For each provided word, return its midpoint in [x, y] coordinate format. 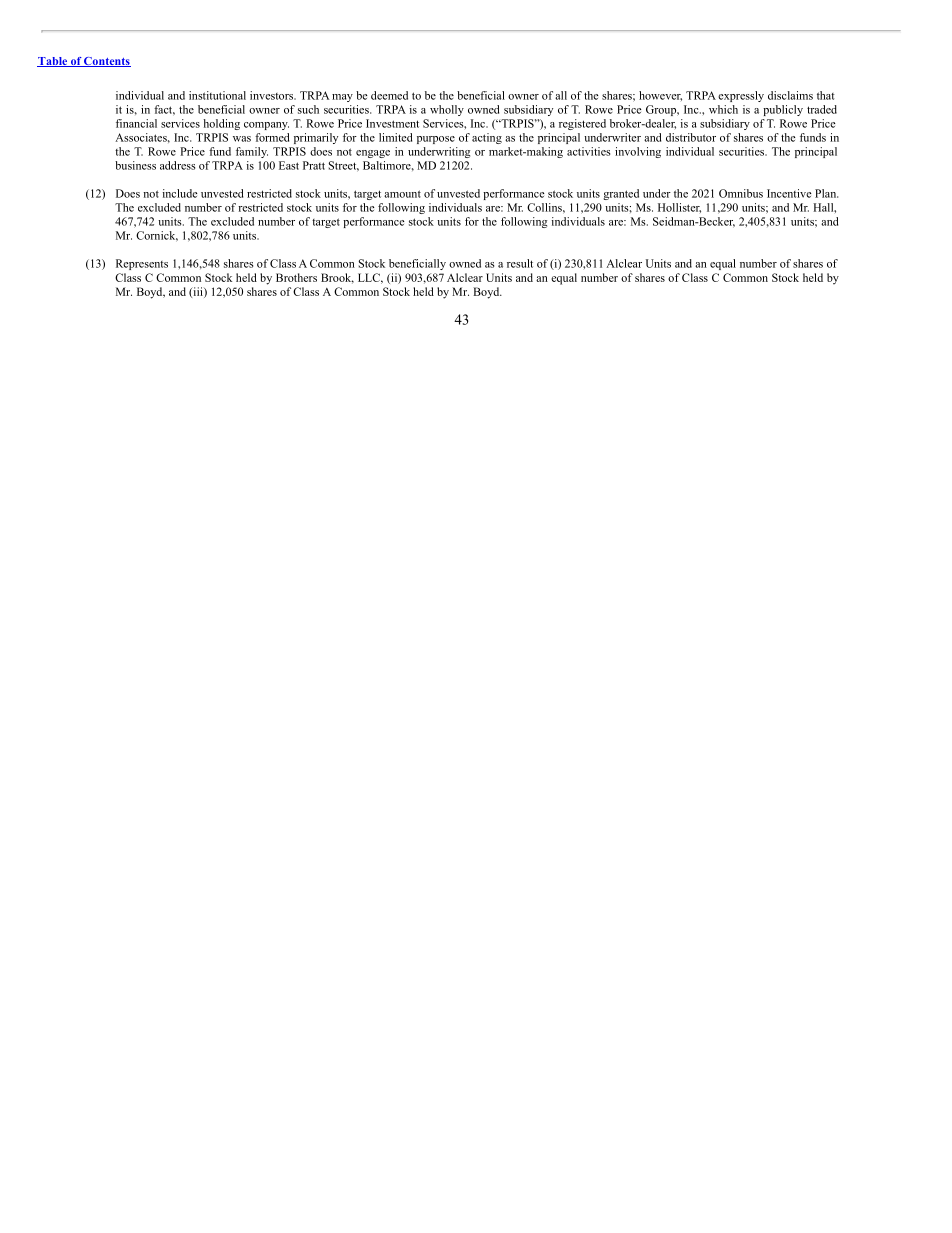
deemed [389, 95]
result [520, 263]
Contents [106, 62]
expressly [741, 96]
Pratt [314, 165]
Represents [142, 264]
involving [638, 152]
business [135, 165]
